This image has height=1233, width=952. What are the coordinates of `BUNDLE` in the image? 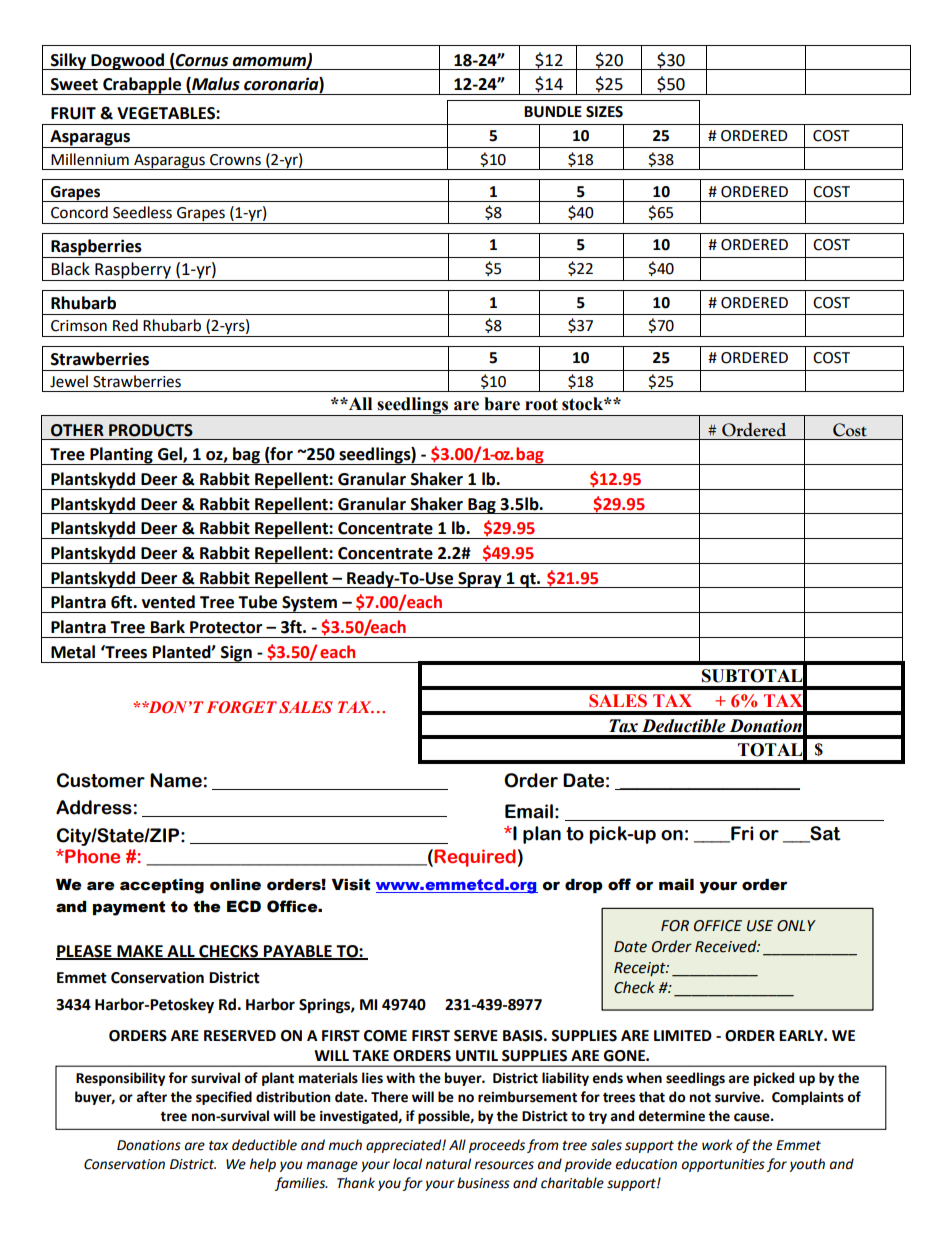 It's located at (553, 112).
